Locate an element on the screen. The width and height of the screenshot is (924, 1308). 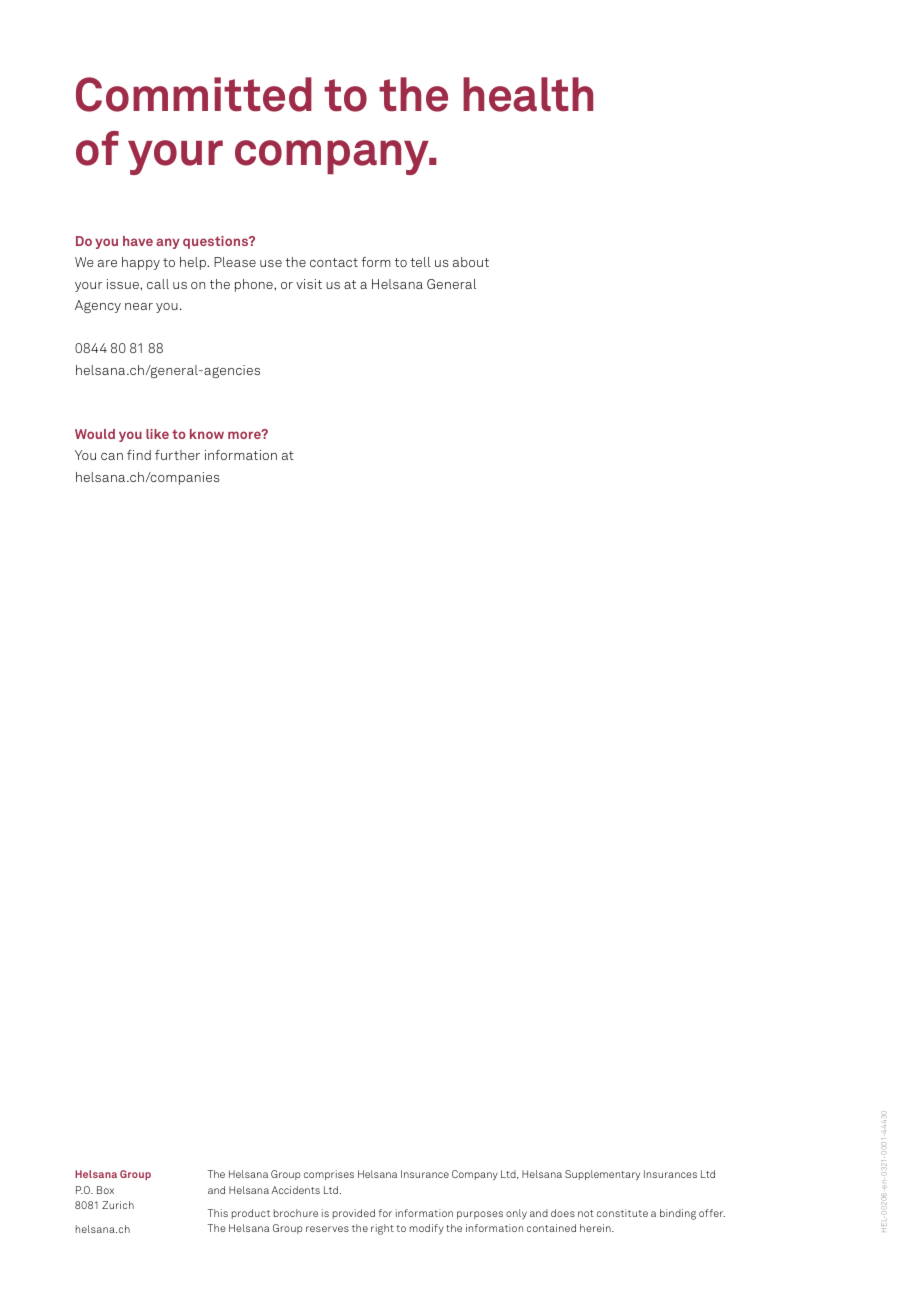
about is located at coordinates (471, 262).
